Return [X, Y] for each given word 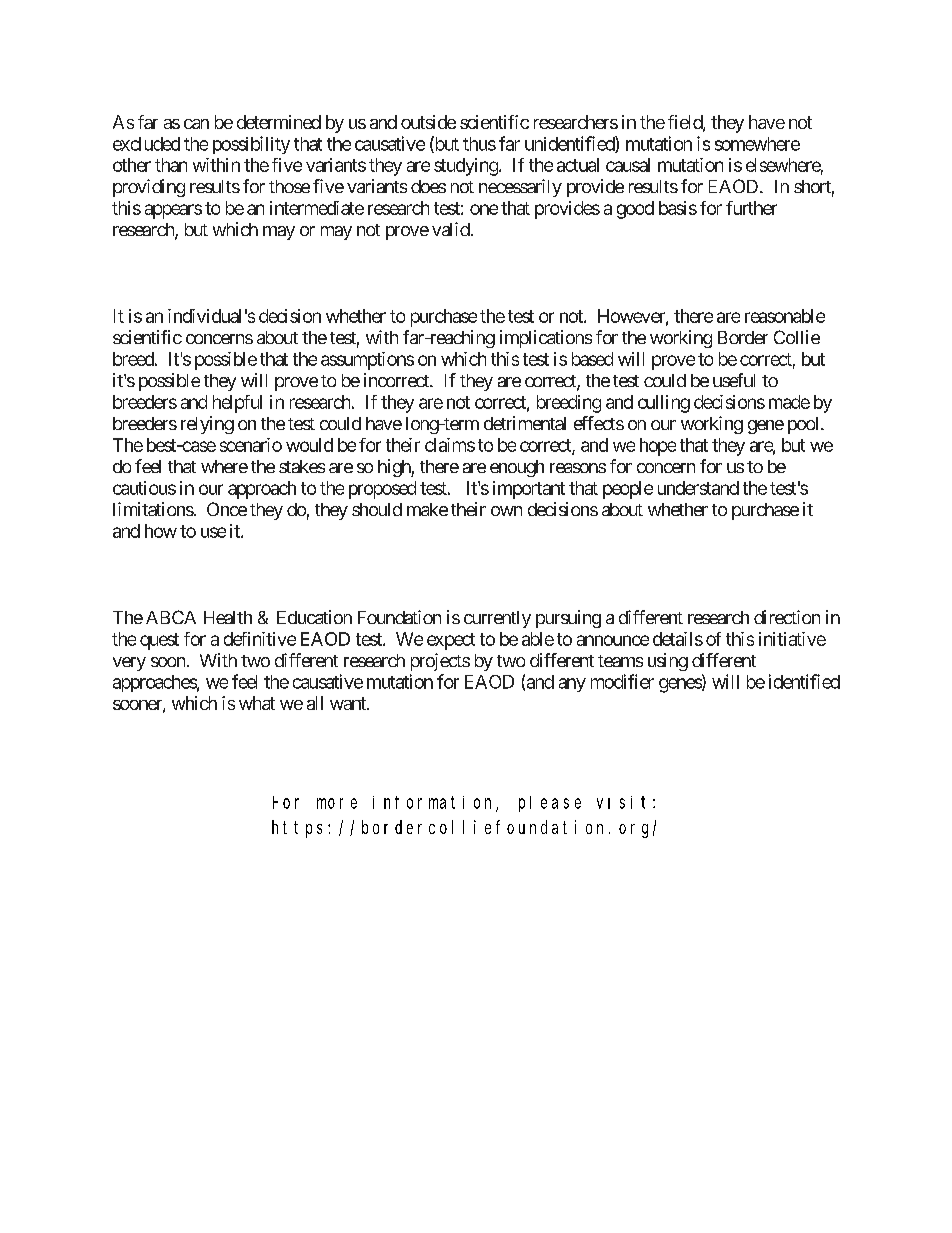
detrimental [525, 423]
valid [451, 229]
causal [628, 165]
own [506, 511]
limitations [153, 509]
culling [664, 404]
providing [149, 188]
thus [479, 144]
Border [743, 337]
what [257, 703]
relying [207, 425]
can [196, 124]
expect [451, 641]
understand [698, 488]
